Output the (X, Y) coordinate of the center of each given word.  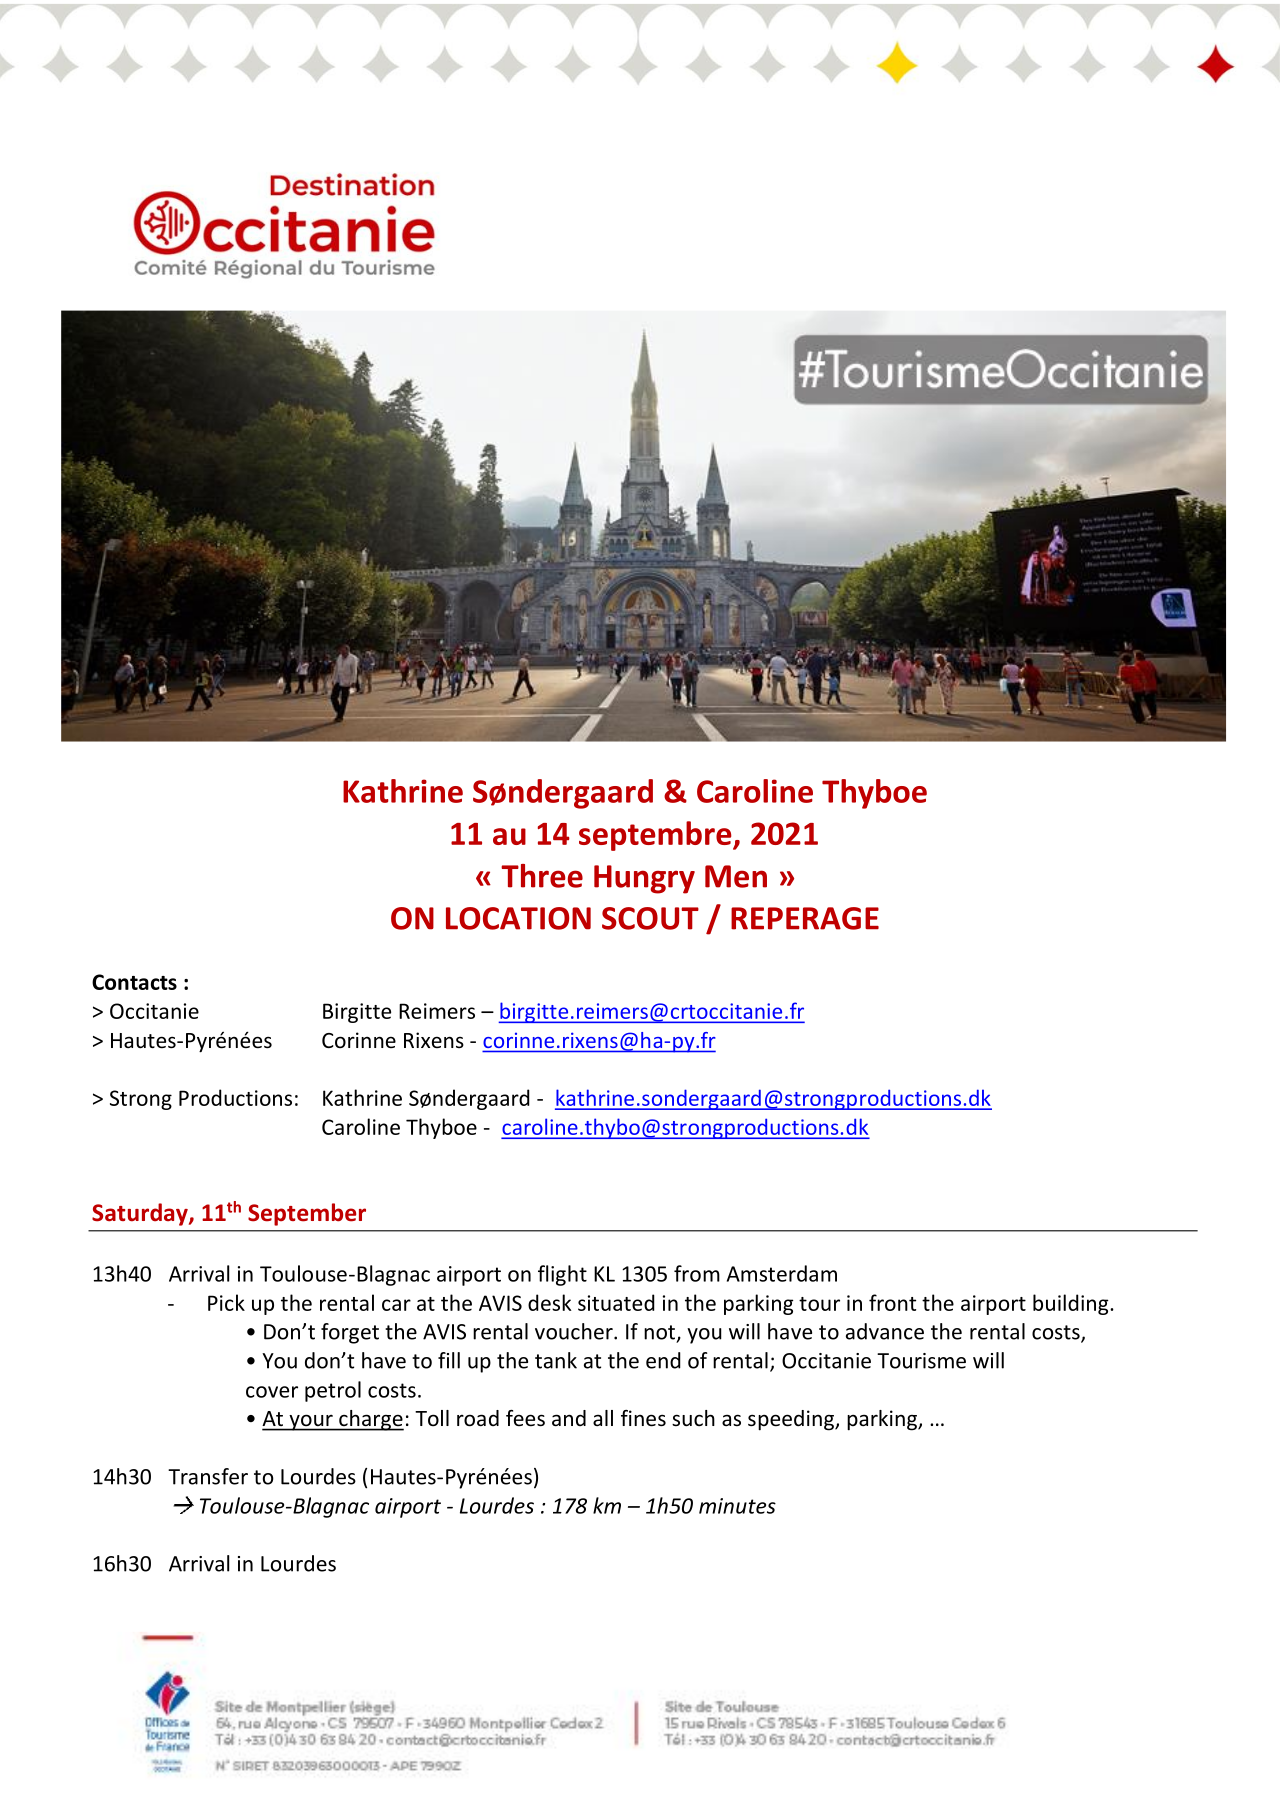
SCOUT (650, 918)
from (697, 1273)
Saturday (141, 1214)
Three (542, 876)
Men (736, 876)
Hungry (644, 879)
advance (885, 1331)
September (307, 1214)
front (892, 1302)
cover (272, 1392)
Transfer (208, 1476)
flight (562, 1275)
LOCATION (518, 918)
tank (556, 1360)
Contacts (134, 982)
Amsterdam (782, 1273)
